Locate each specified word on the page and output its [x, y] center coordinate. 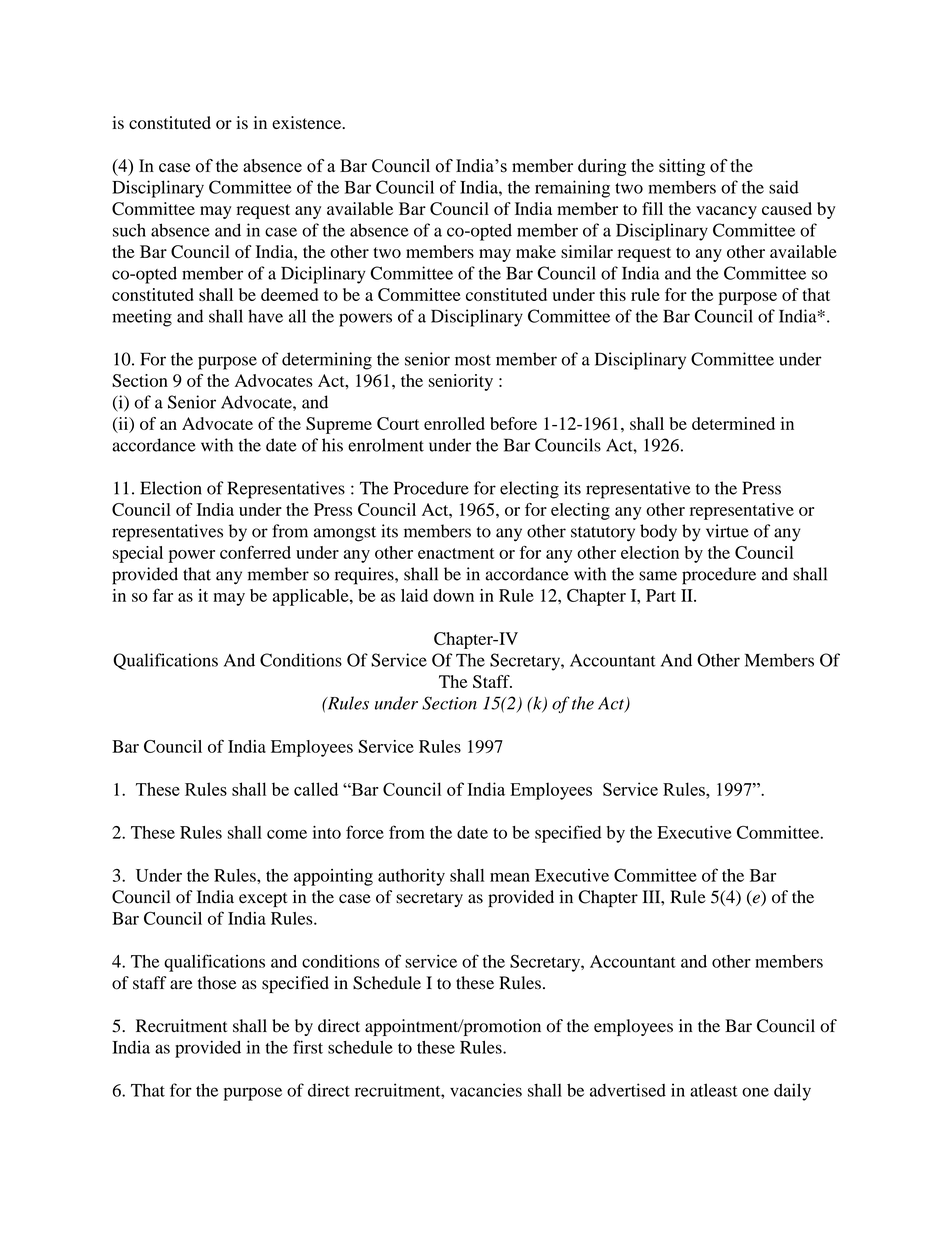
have [265, 316]
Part [661, 595]
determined [733, 423]
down [453, 595]
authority [411, 877]
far [163, 595]
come [287, 834]
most [473, 360]
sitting [682, 167]
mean [510, 877]
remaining [572, 189]
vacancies [486, 1090]
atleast [714, 1090]
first [308, 1047]
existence [308, 122]
